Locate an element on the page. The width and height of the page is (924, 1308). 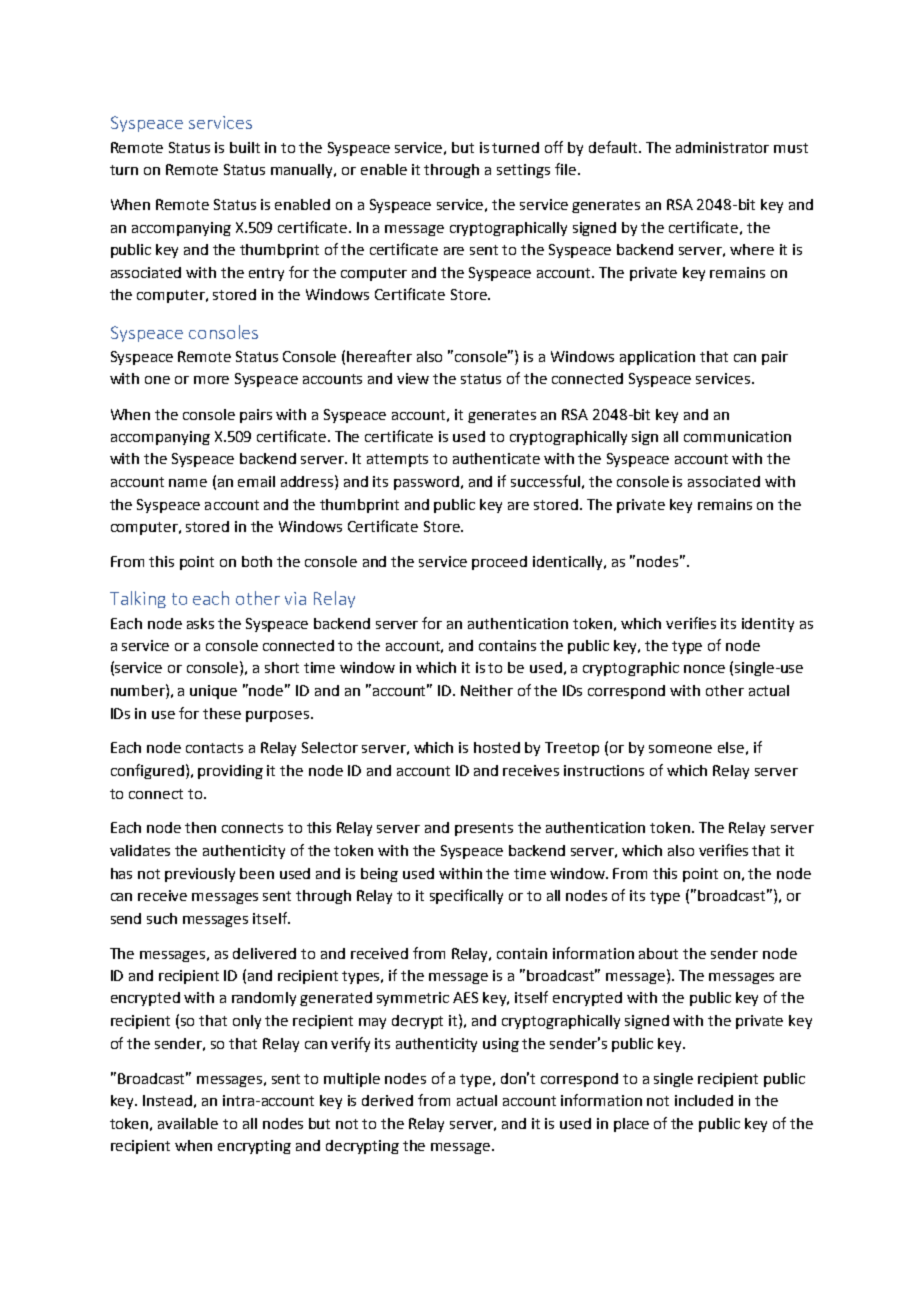
someone is located at coordinates (680, 749).
